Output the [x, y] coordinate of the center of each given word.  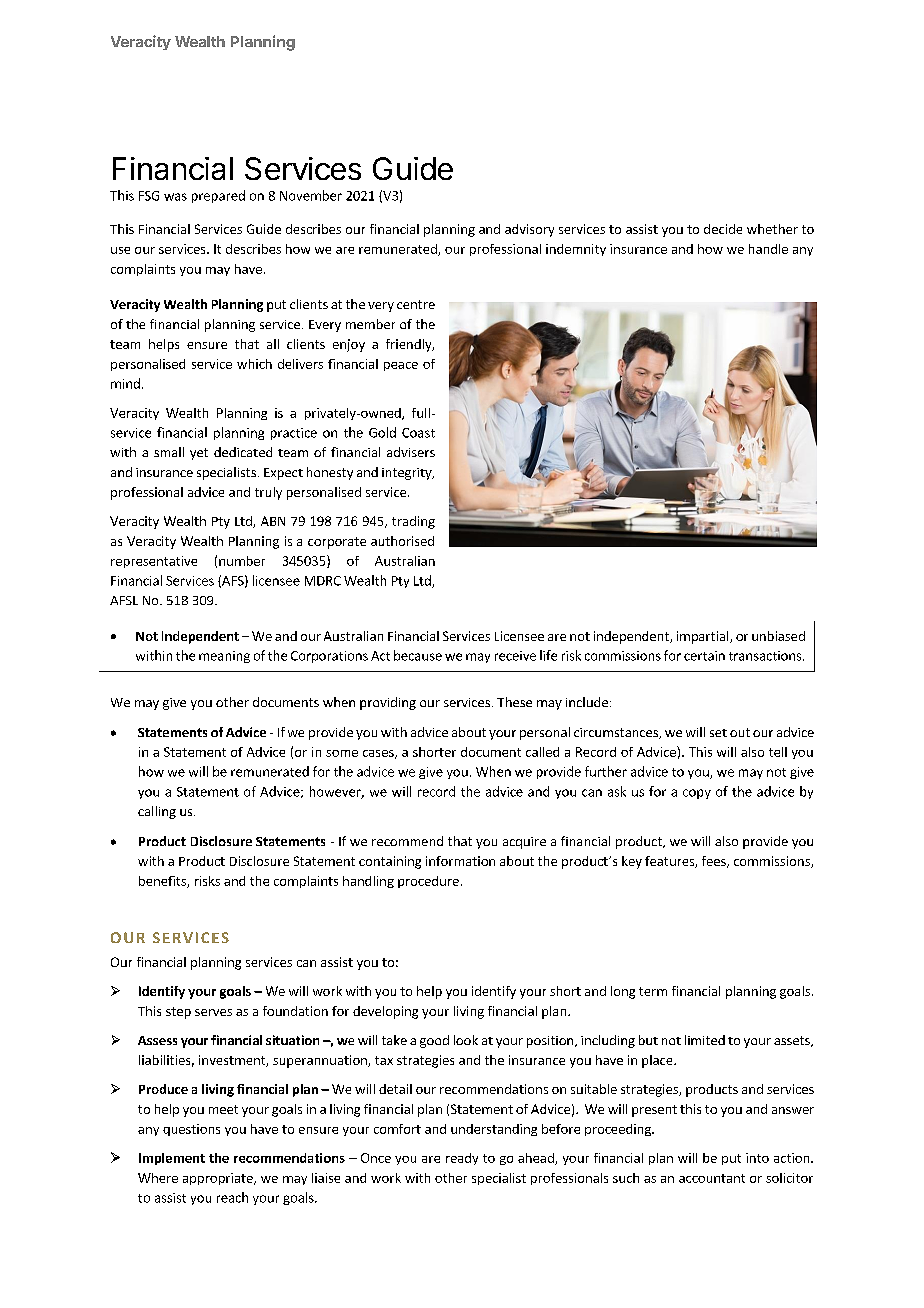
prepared [218, 196]
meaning [224, 657]
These [514, 702]
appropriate [219, 1179]
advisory [529, 230]
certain [704, 656]
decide [723, 229]
